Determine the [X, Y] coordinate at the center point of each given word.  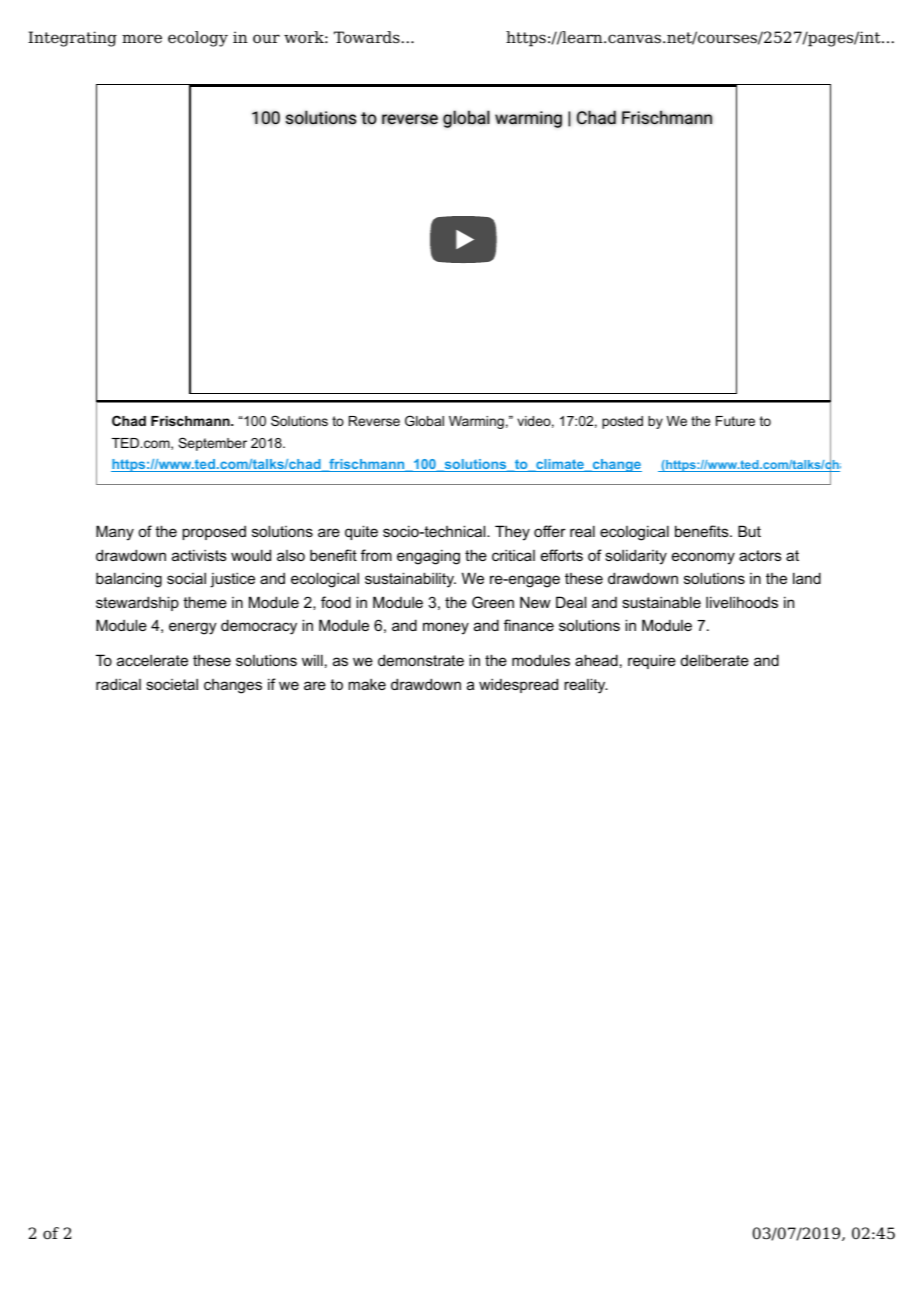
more [142, 39]
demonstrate [421, 660]
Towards [367, 37]
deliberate [715, 660]
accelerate [152, 660]
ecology [198, 39]
